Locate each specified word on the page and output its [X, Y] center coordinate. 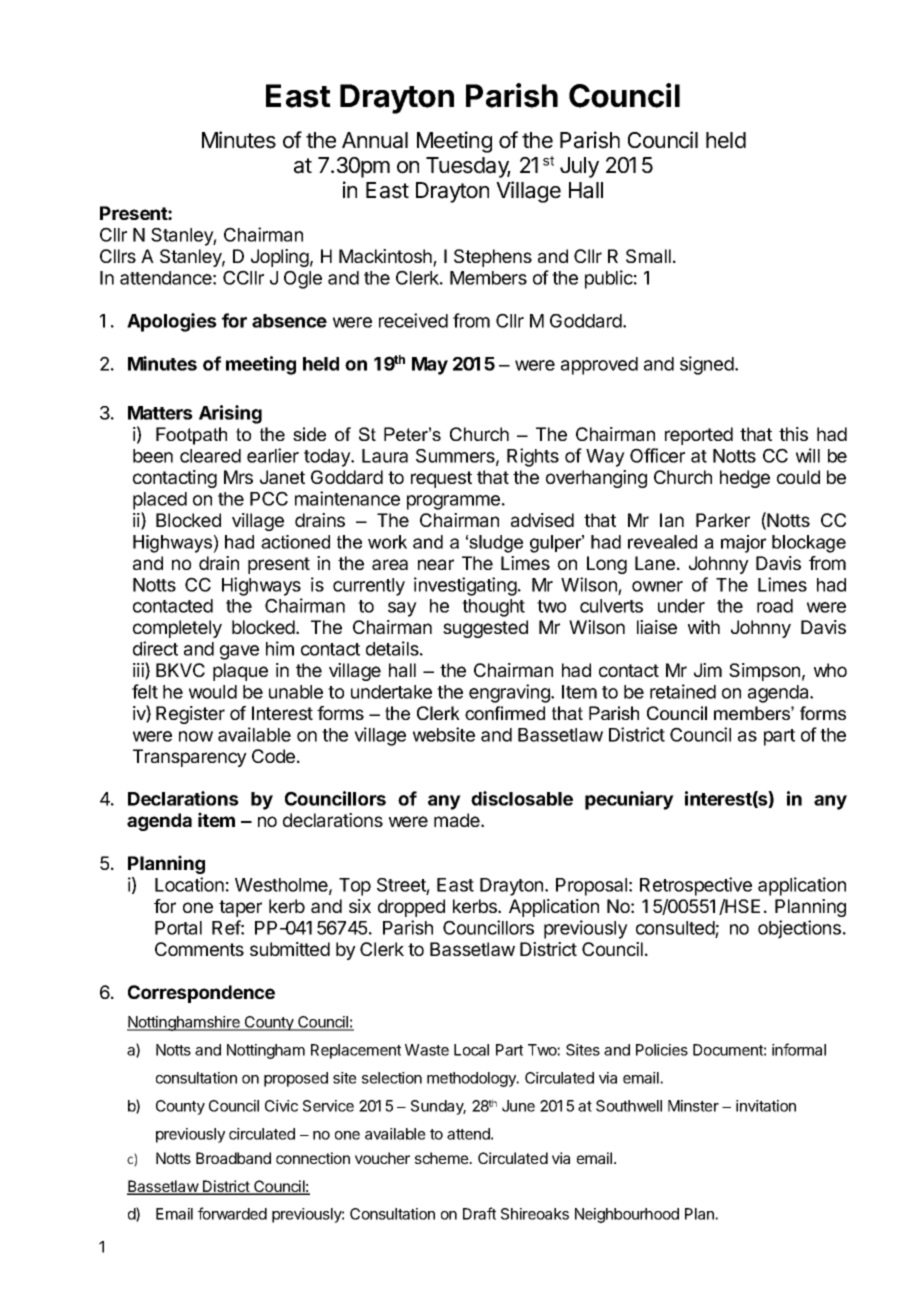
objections [799, 929]
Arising [230, 414]
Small [648, 256]
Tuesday [468, 167]
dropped [411, 908]
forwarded [232, 1213]
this [793, 434]
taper [240, 908]
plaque [240, 672]
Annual [375, 140]
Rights [533, 457]
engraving [510, 693]
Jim [708, 670]
